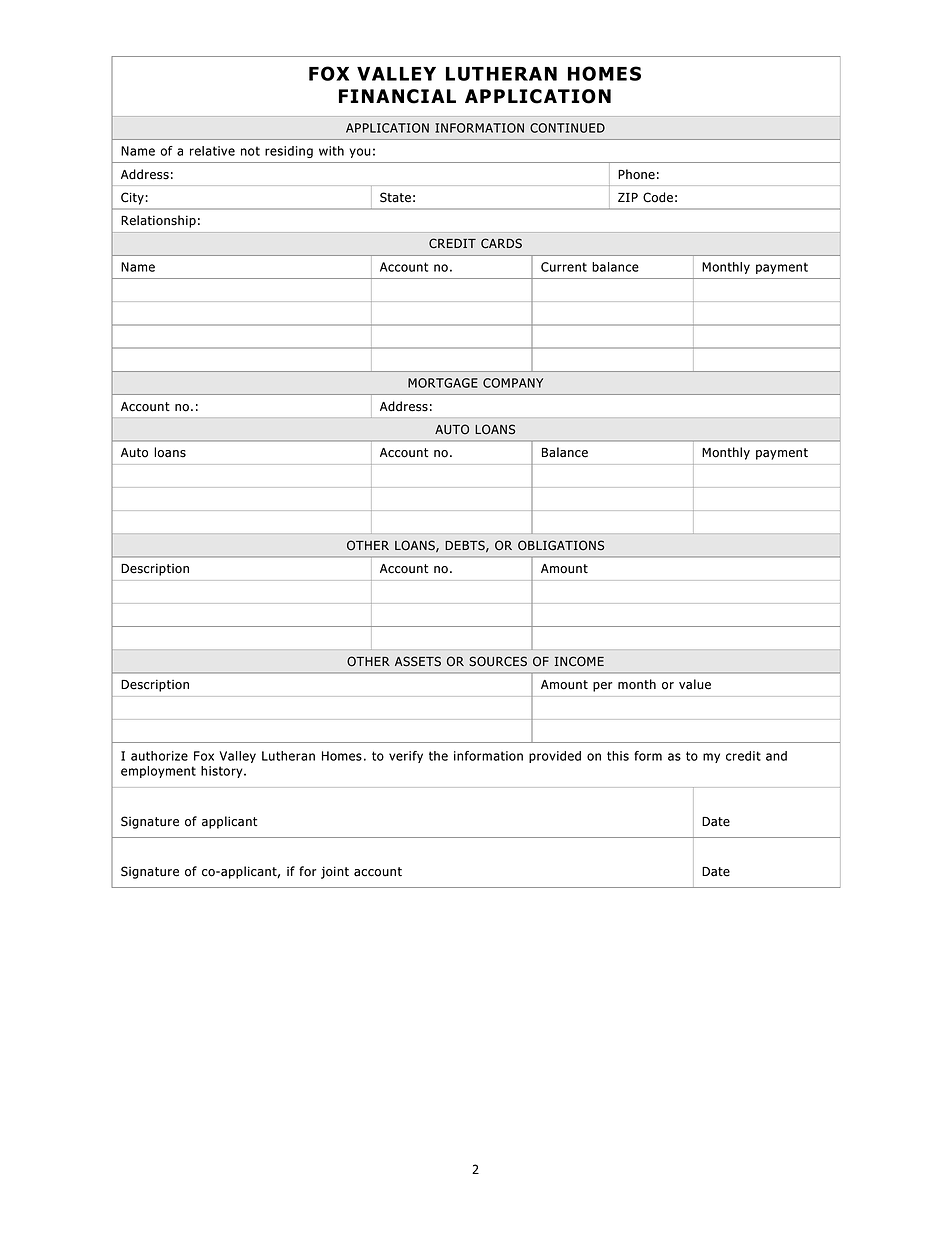 This page has height=1233, width=952. What do you see at coordinates (335, 872) in the page?
I see `joint` at bounding box center [335, 872].
